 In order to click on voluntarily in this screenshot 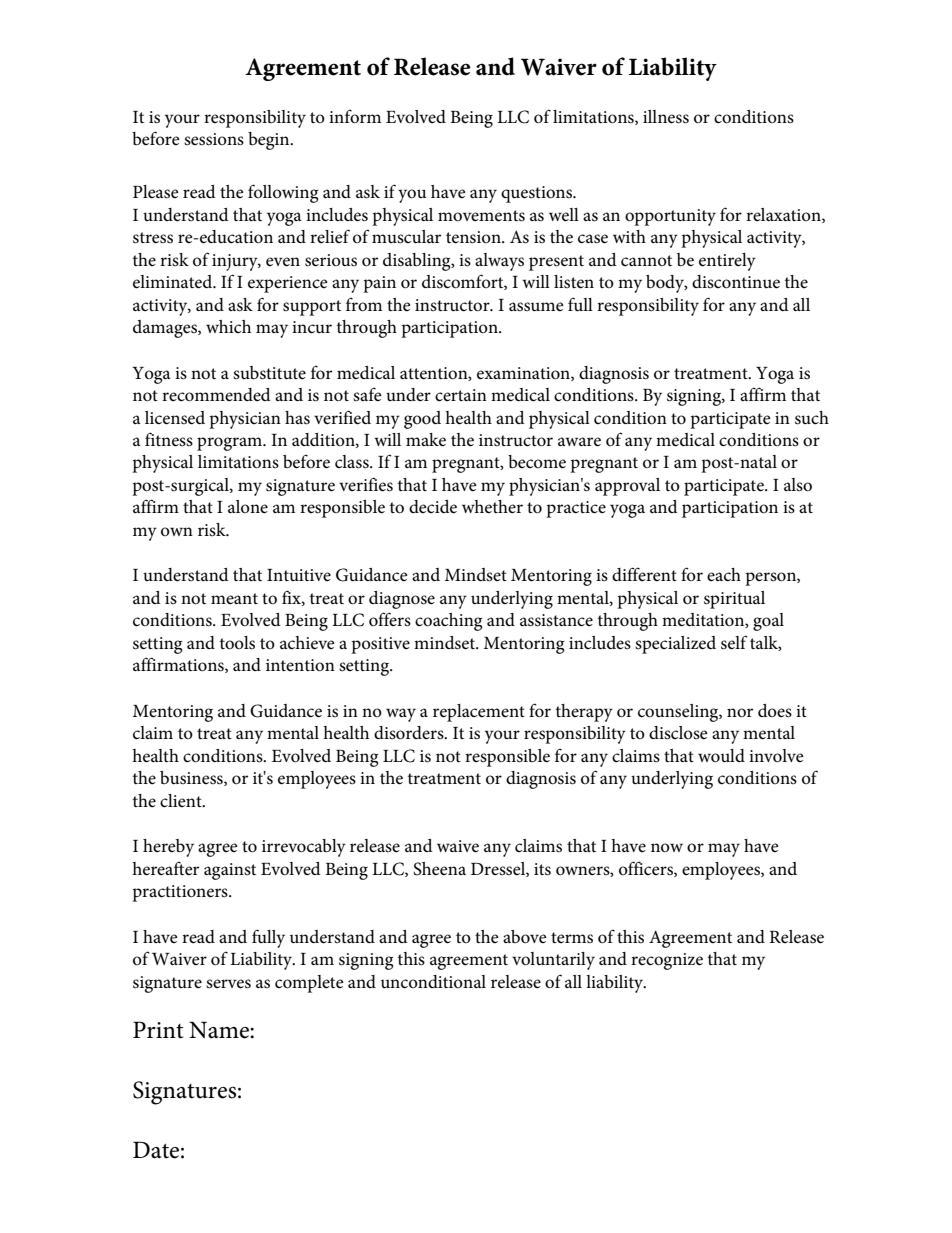, I will do `click(553, 961)`.
